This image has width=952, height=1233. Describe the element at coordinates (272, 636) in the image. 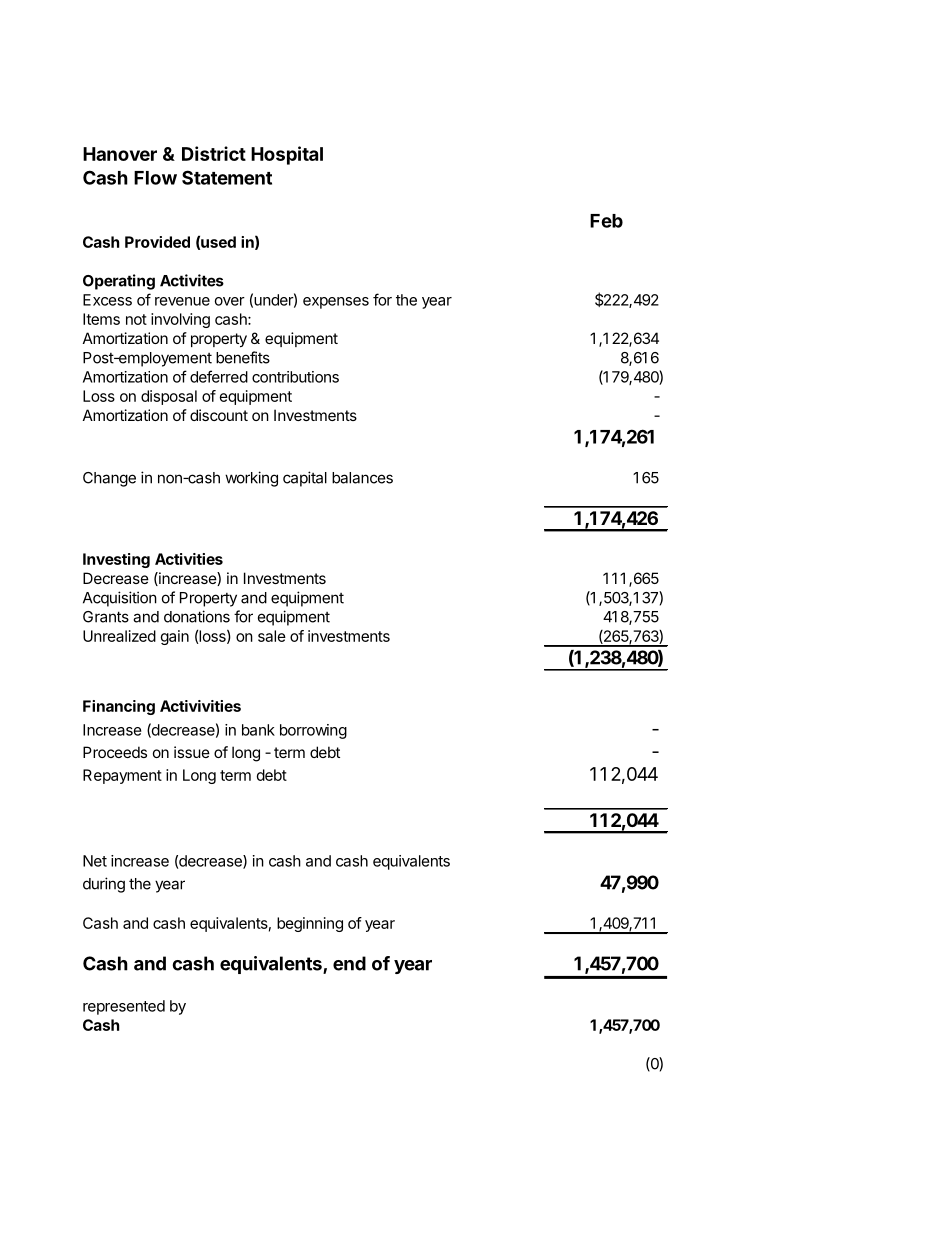

I see `sale` at that location.
